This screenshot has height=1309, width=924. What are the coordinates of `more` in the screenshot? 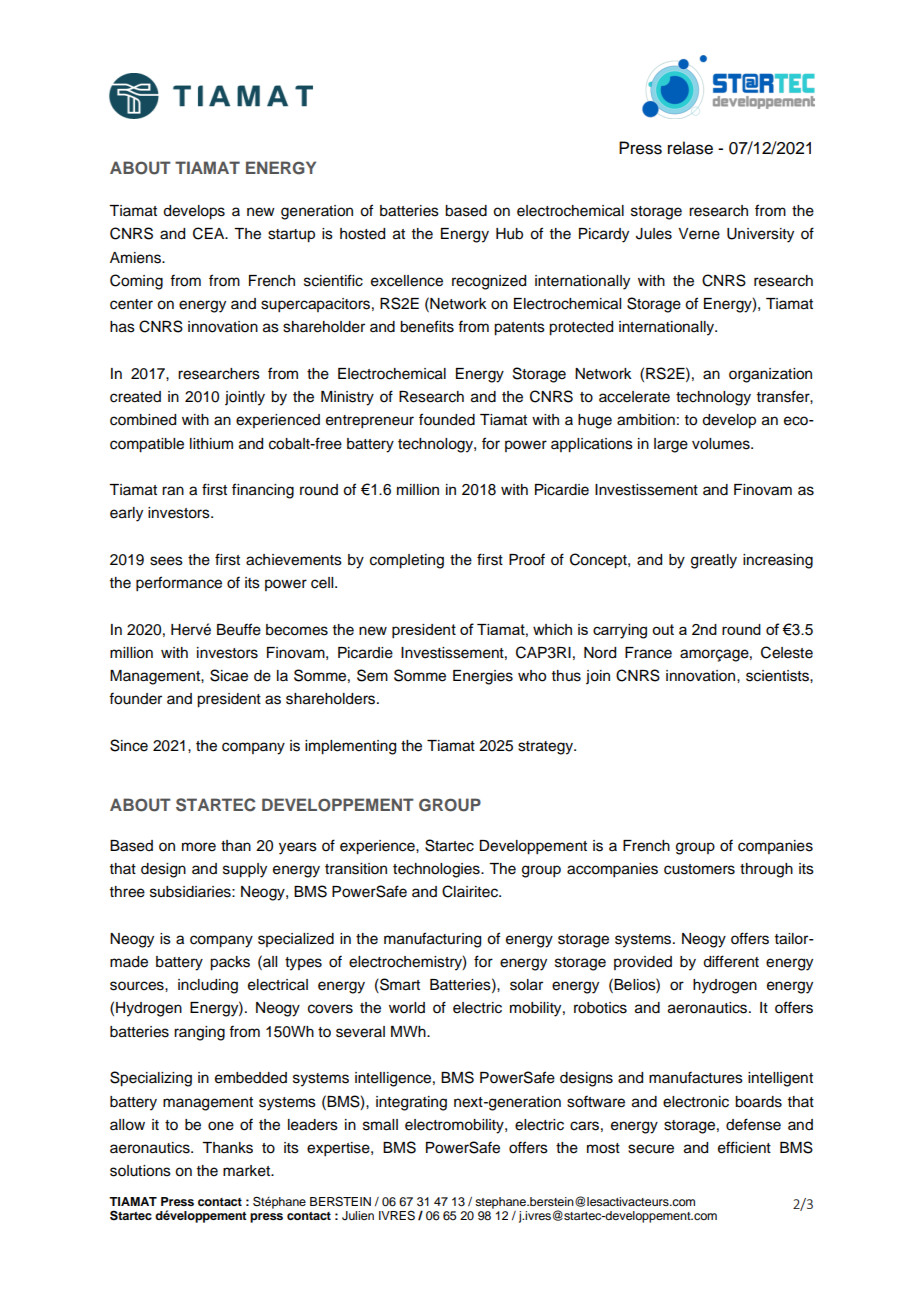 It's located at (199, 847).
